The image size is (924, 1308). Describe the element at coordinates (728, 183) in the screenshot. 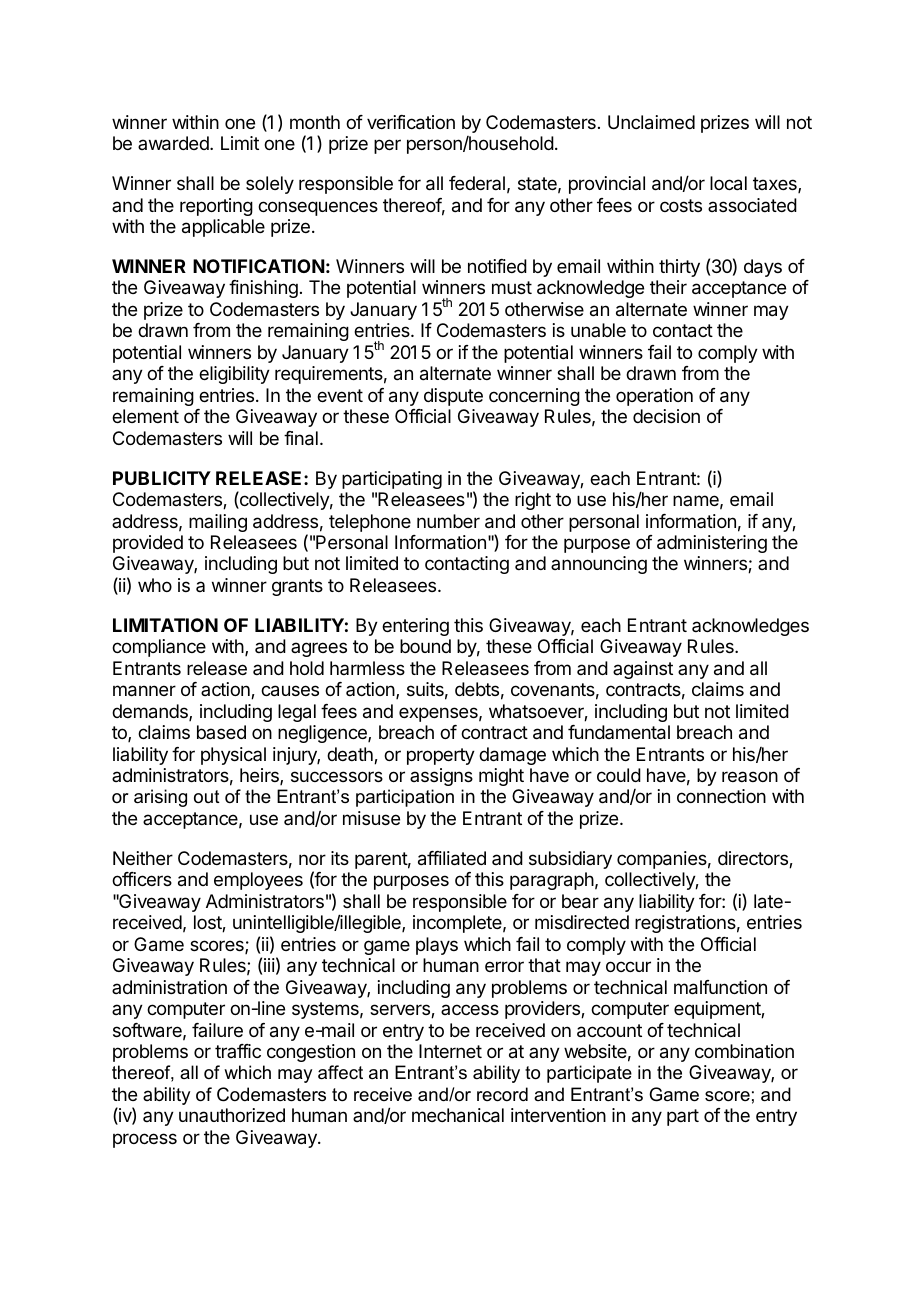

I see `local` at that location.
